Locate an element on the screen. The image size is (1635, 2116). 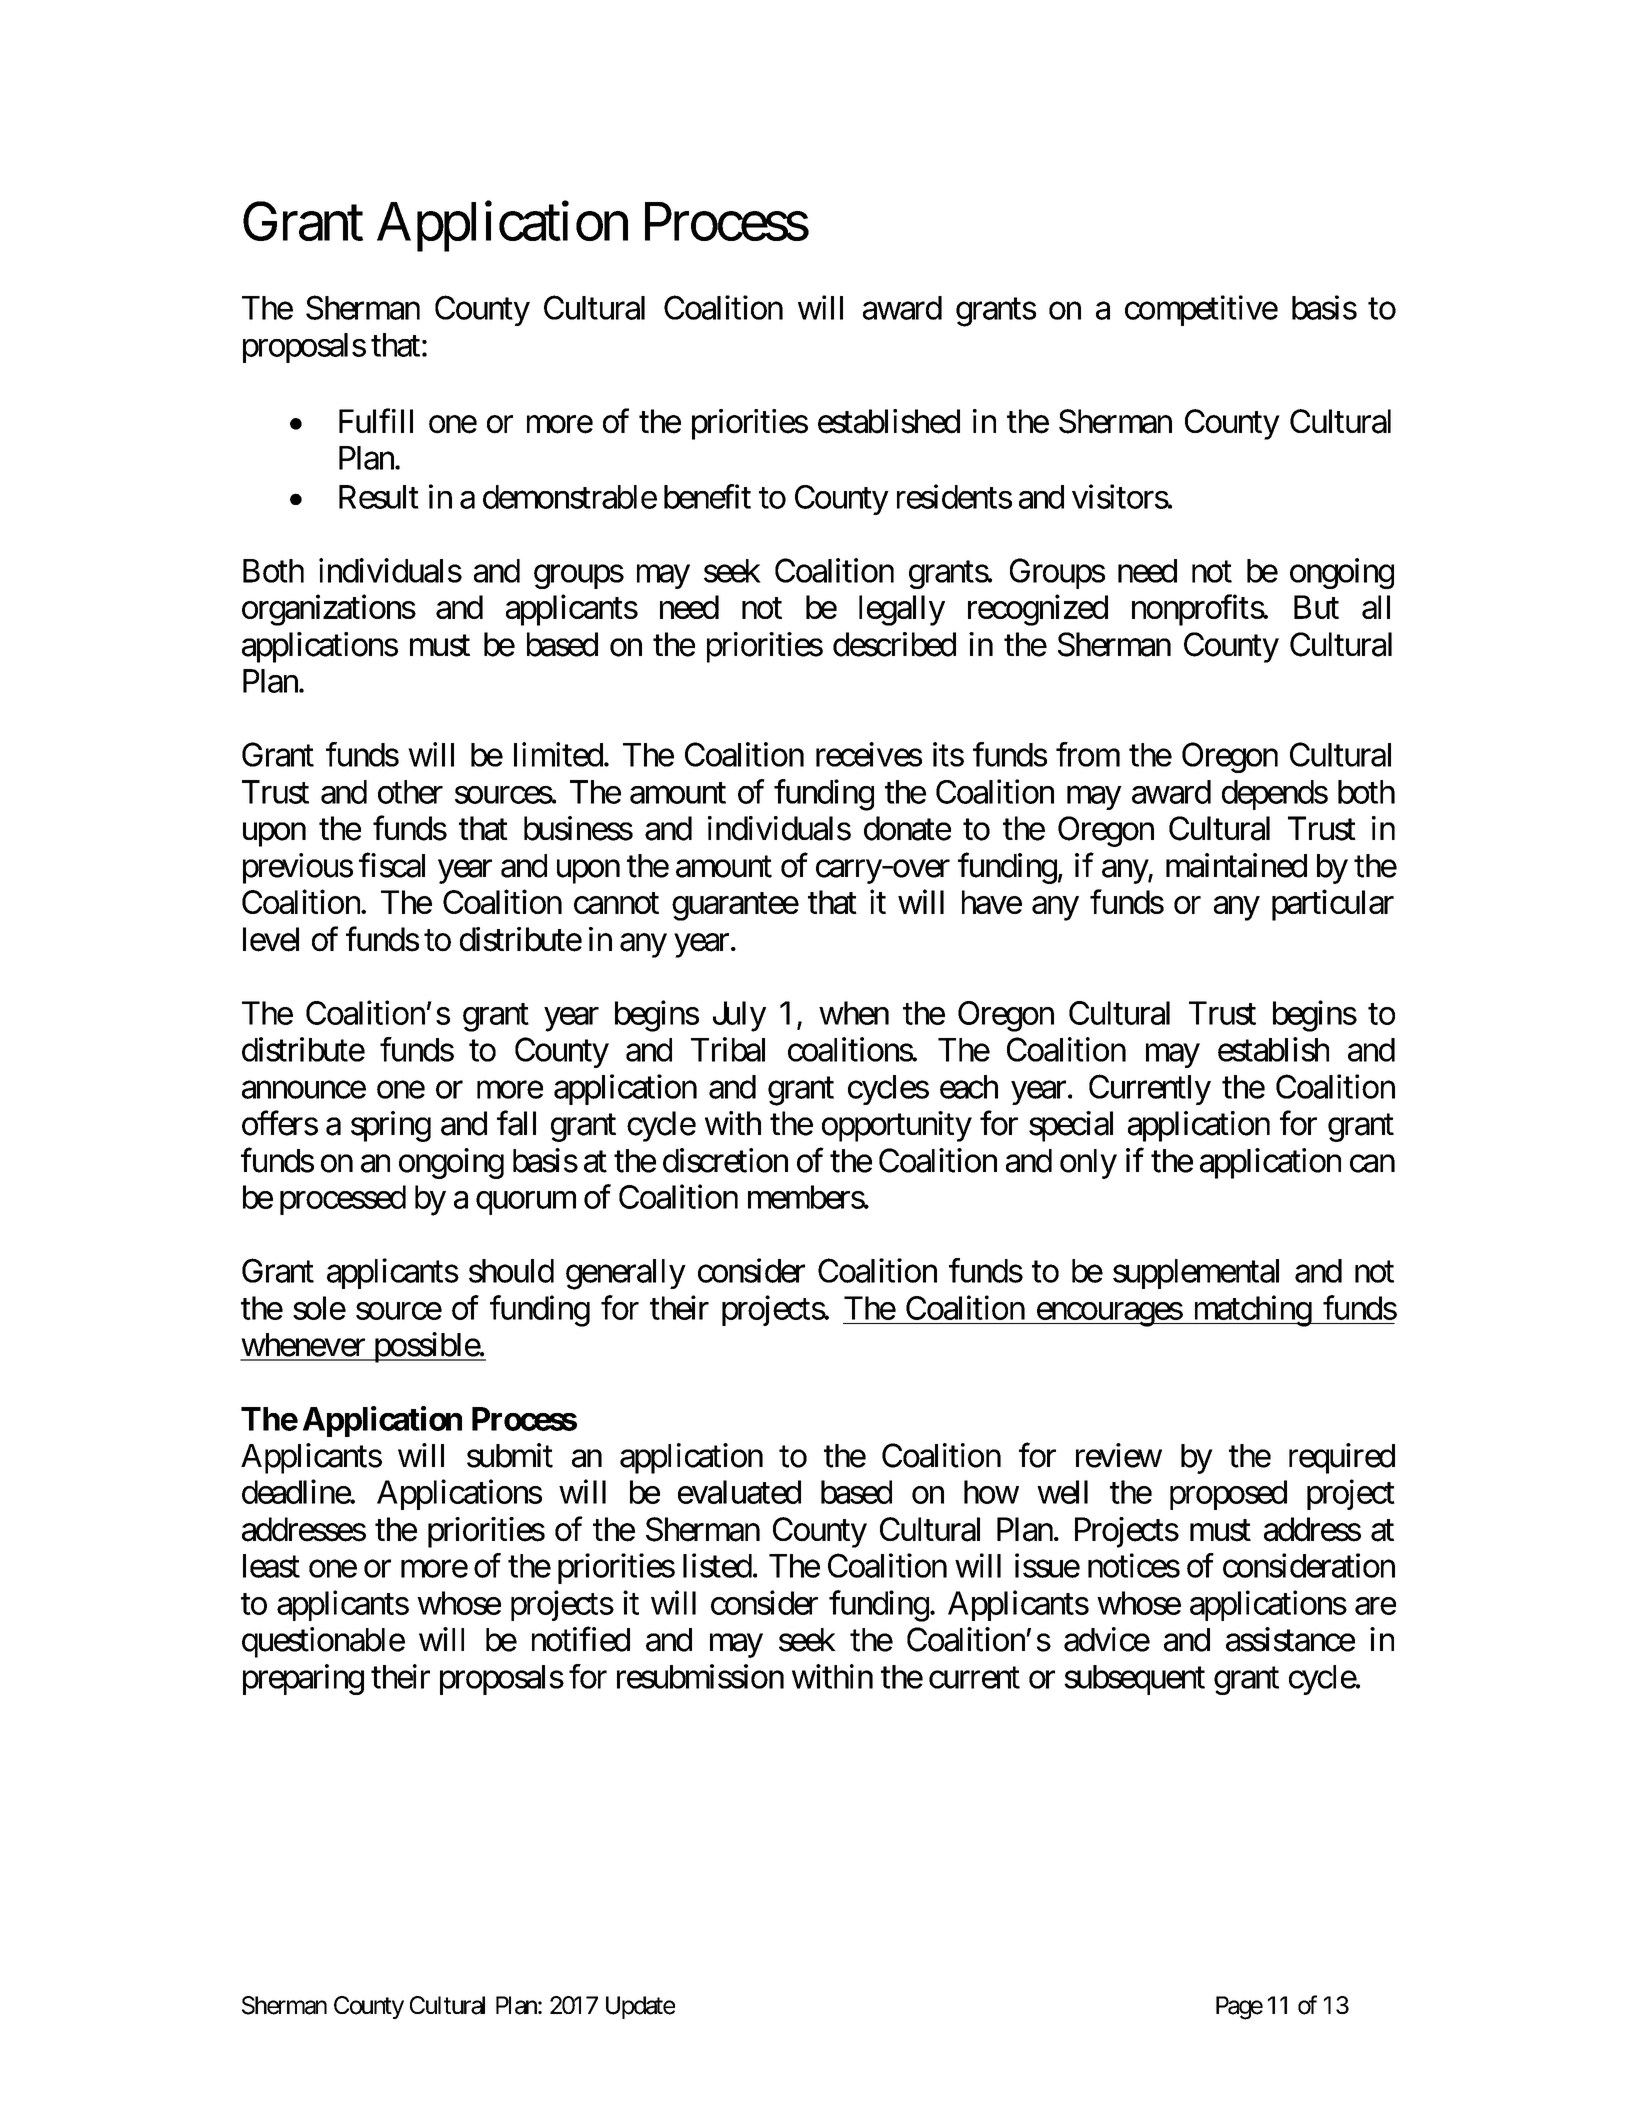
notified is located at coordinates (581, 1639).
